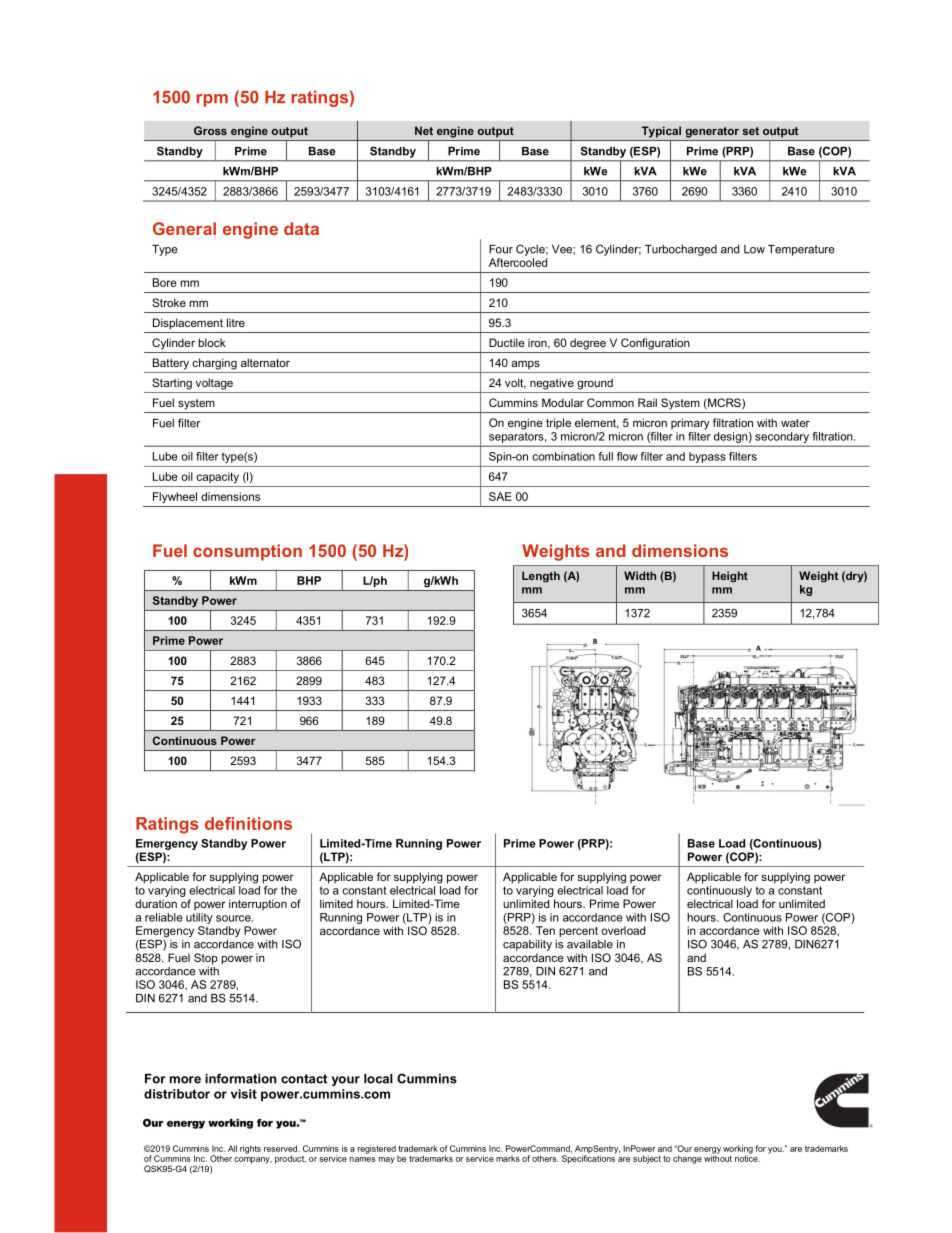 This screenshot has width=952, height=1233. What do you see at coordinates (712, 132) in the screenshot?
I see `generator` at bounding box center [712, 132].
